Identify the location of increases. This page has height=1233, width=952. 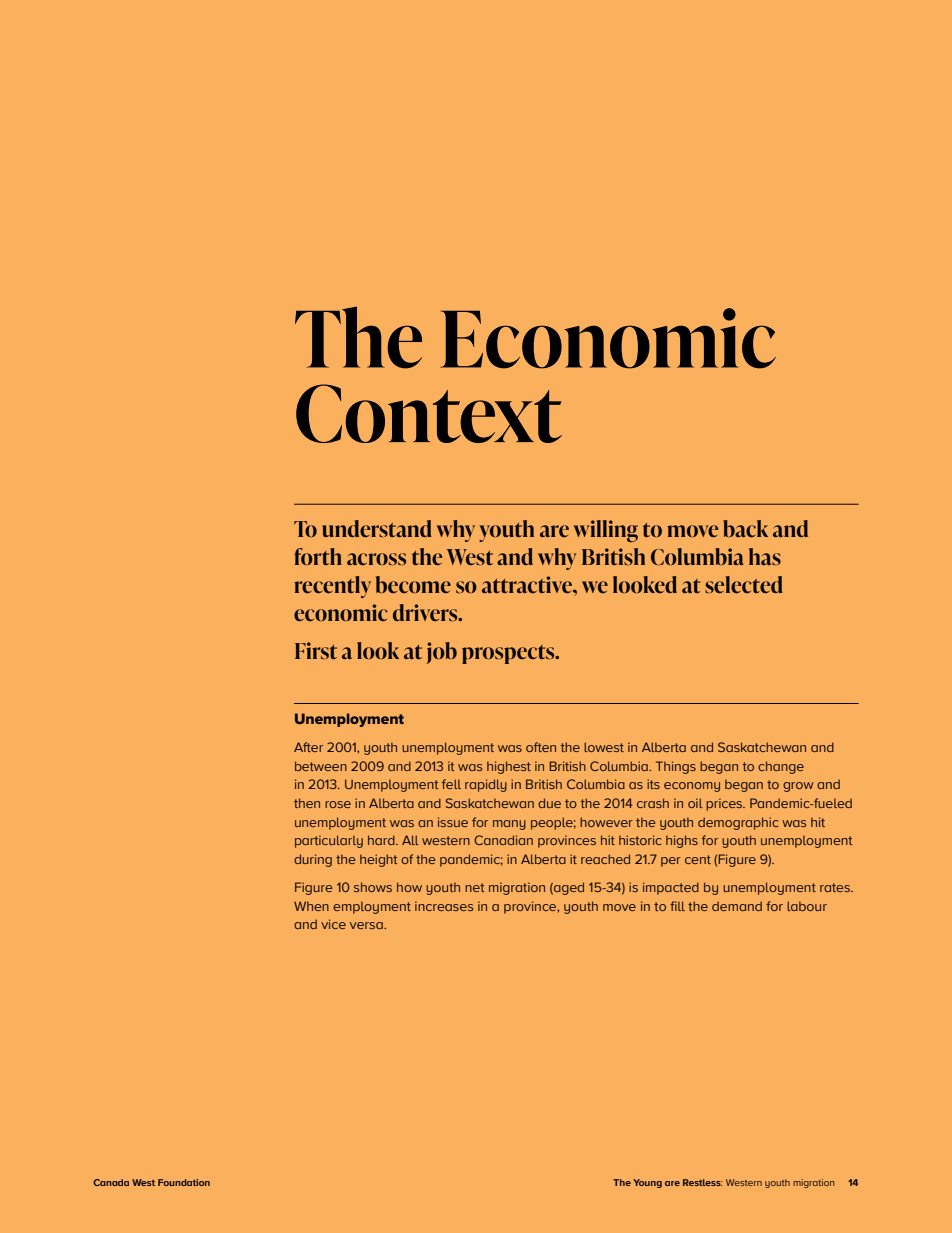
(444, 906).
